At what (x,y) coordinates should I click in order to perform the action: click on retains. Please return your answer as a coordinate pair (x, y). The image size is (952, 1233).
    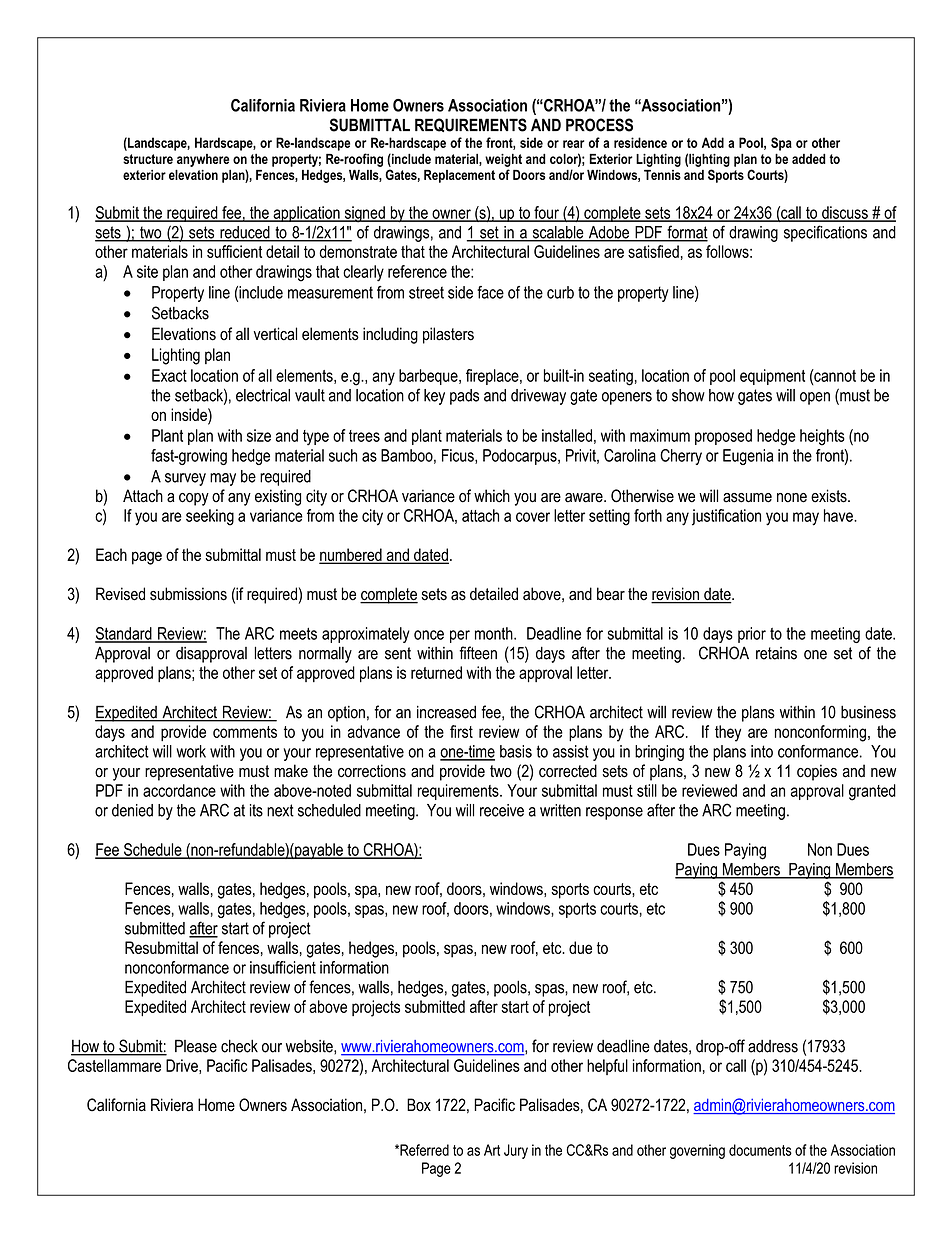
    Looking at the image, I should click on (776, 653).
